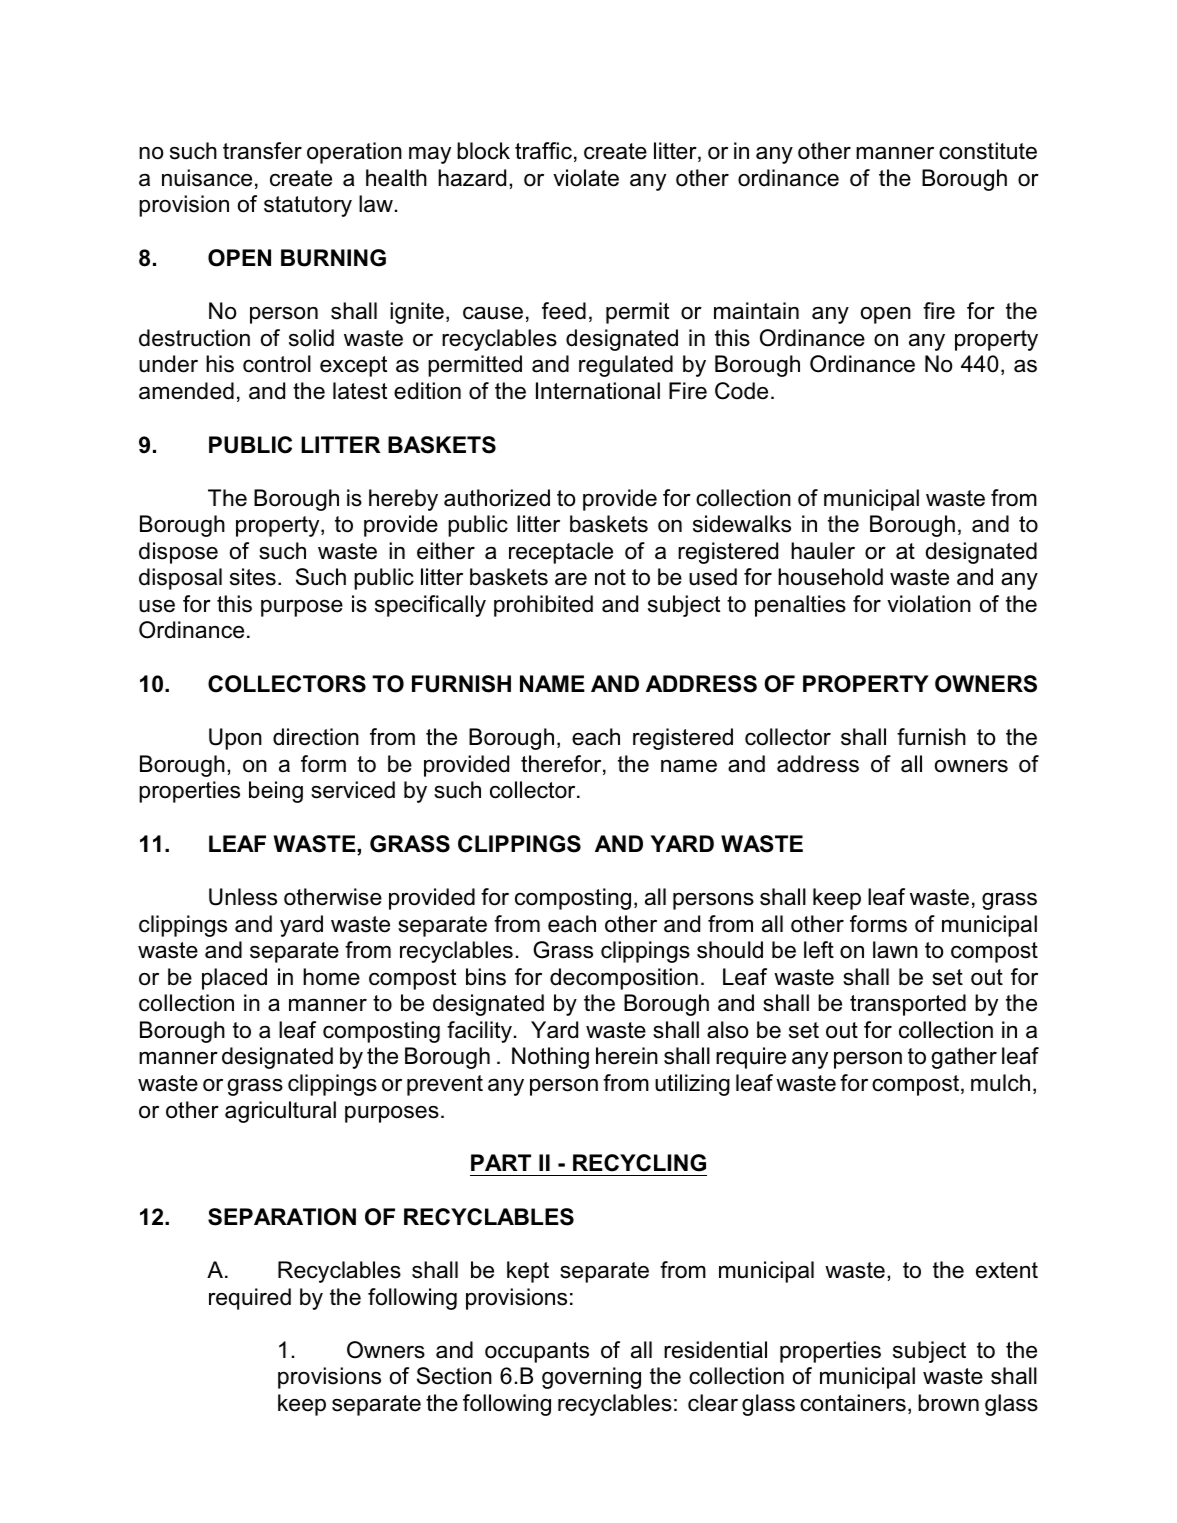 This page has height=1523, width=1177. What do you see at coordinates (586, 178) in the page?
I see `violate` at bounding box center [586, 178].
